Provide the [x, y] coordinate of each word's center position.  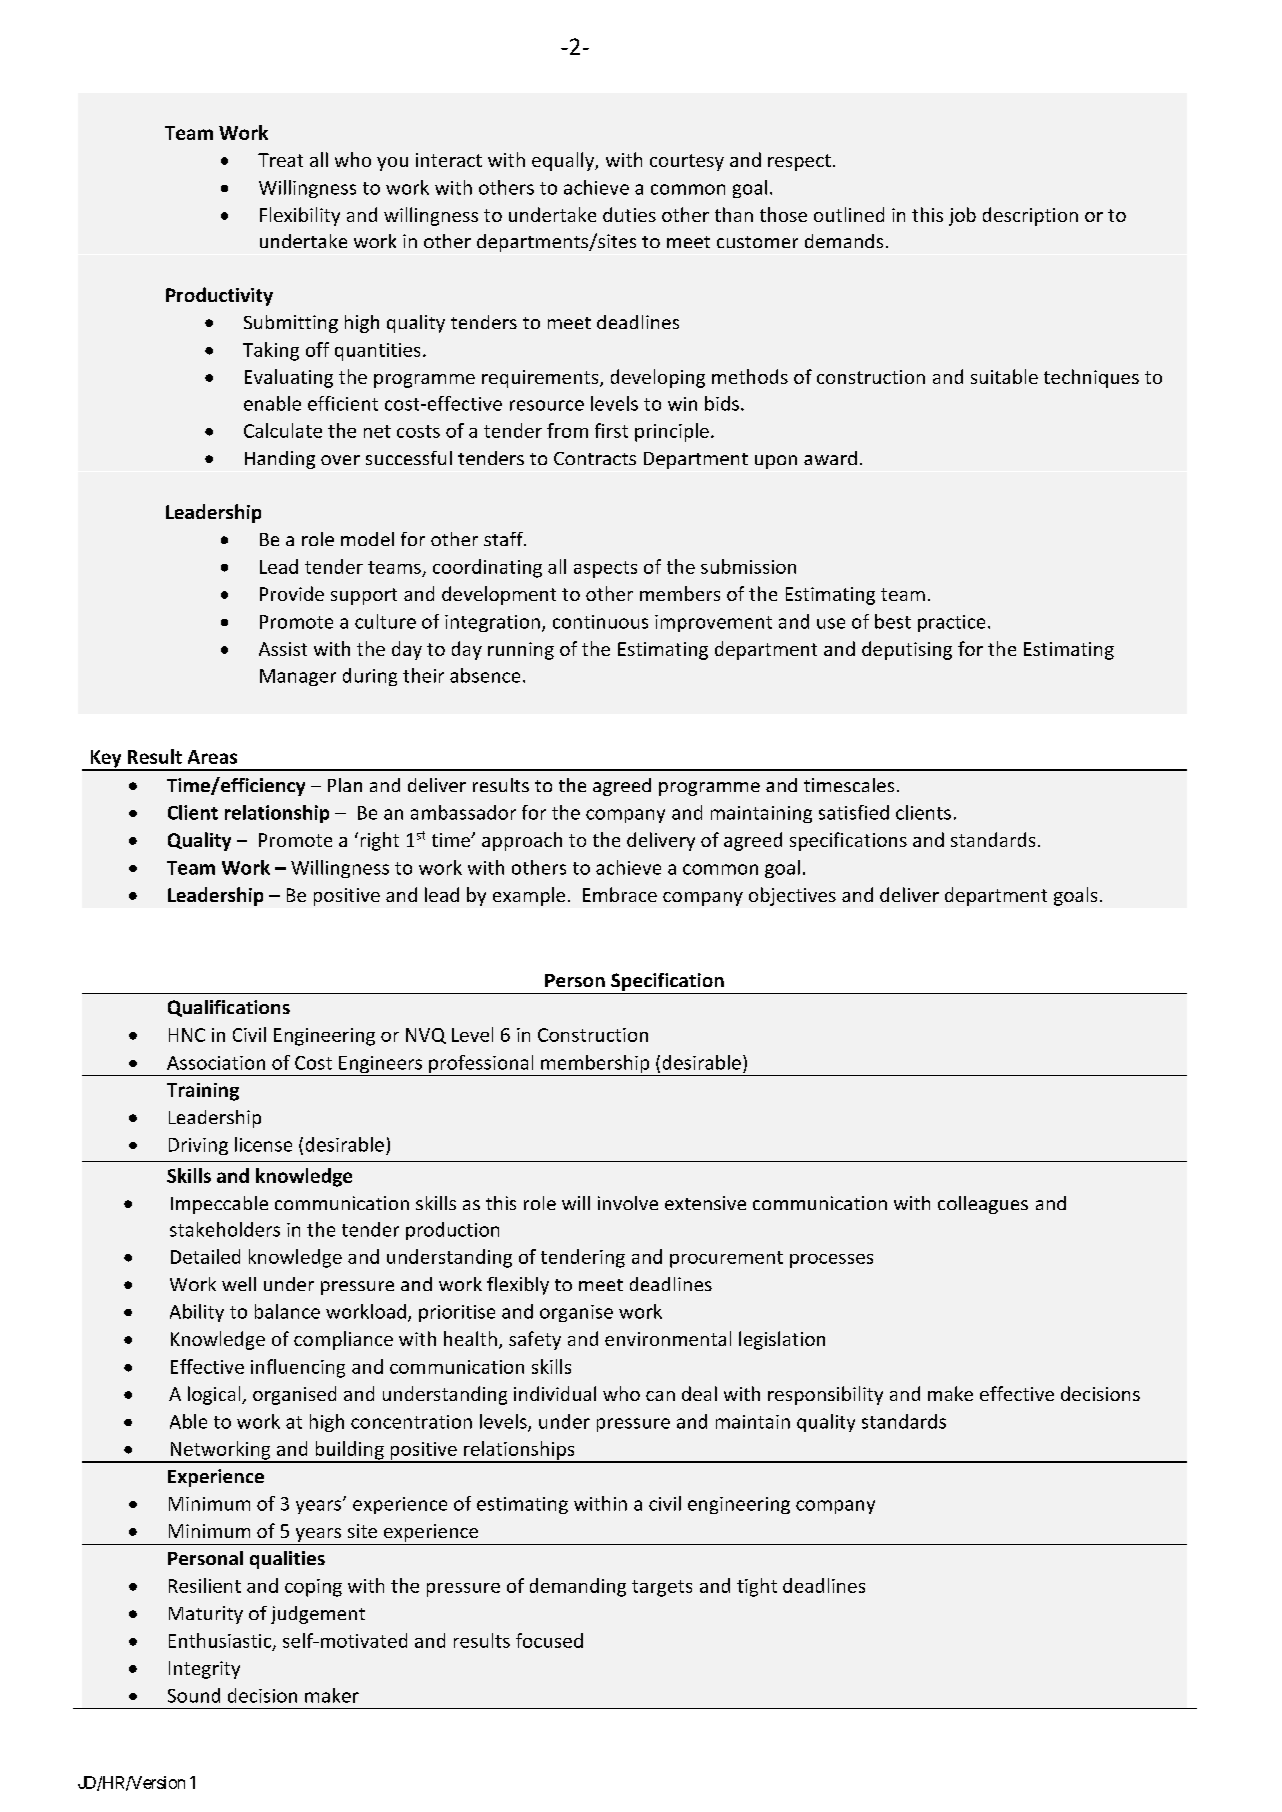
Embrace [620, 894]
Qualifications [229, 1008]
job [962, 216]
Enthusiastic [221, 1641]
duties [629, 214]
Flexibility [300, 216]
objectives [792, 896]
